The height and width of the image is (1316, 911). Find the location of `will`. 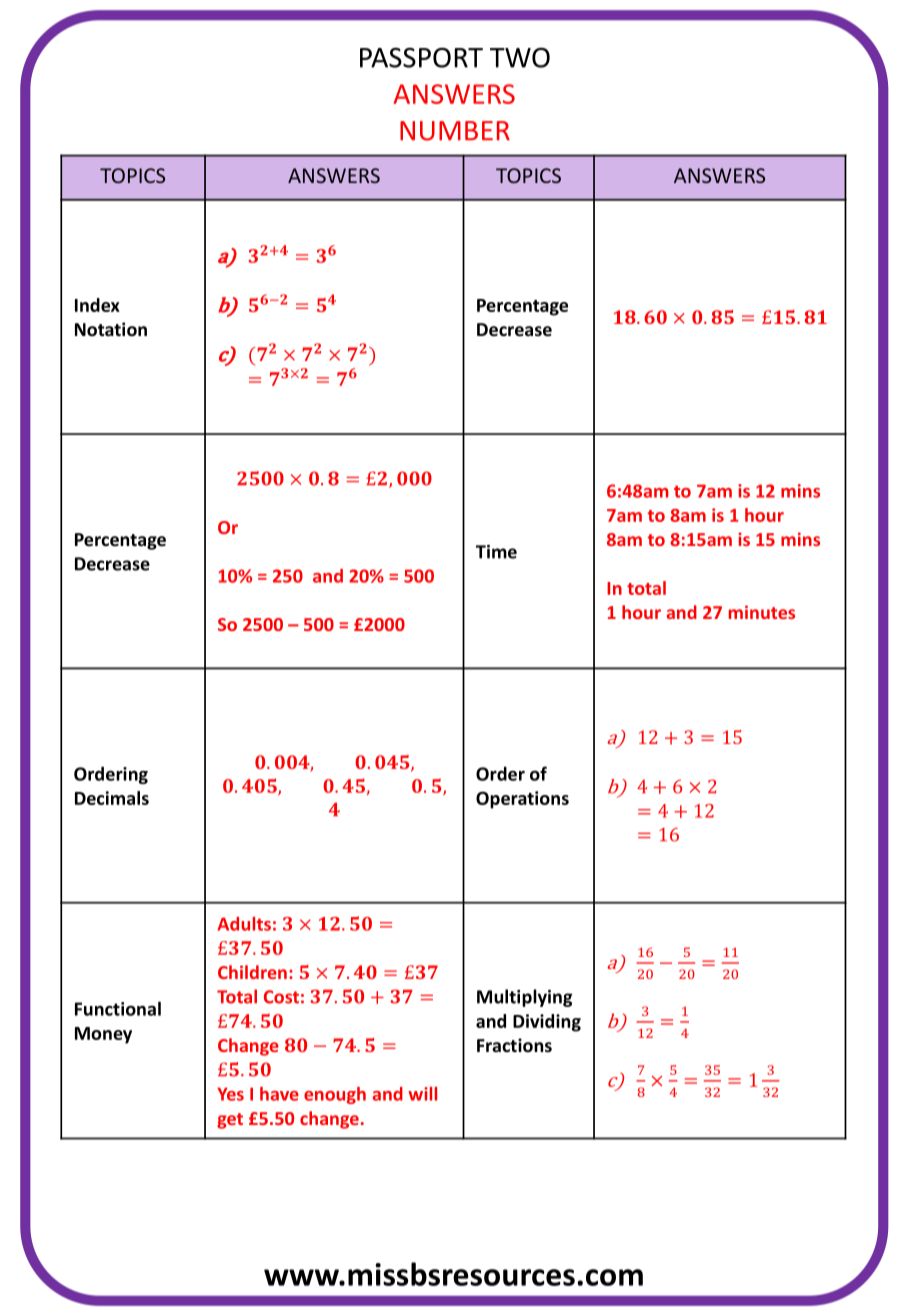

will is located at coordinates (422, 1094).
